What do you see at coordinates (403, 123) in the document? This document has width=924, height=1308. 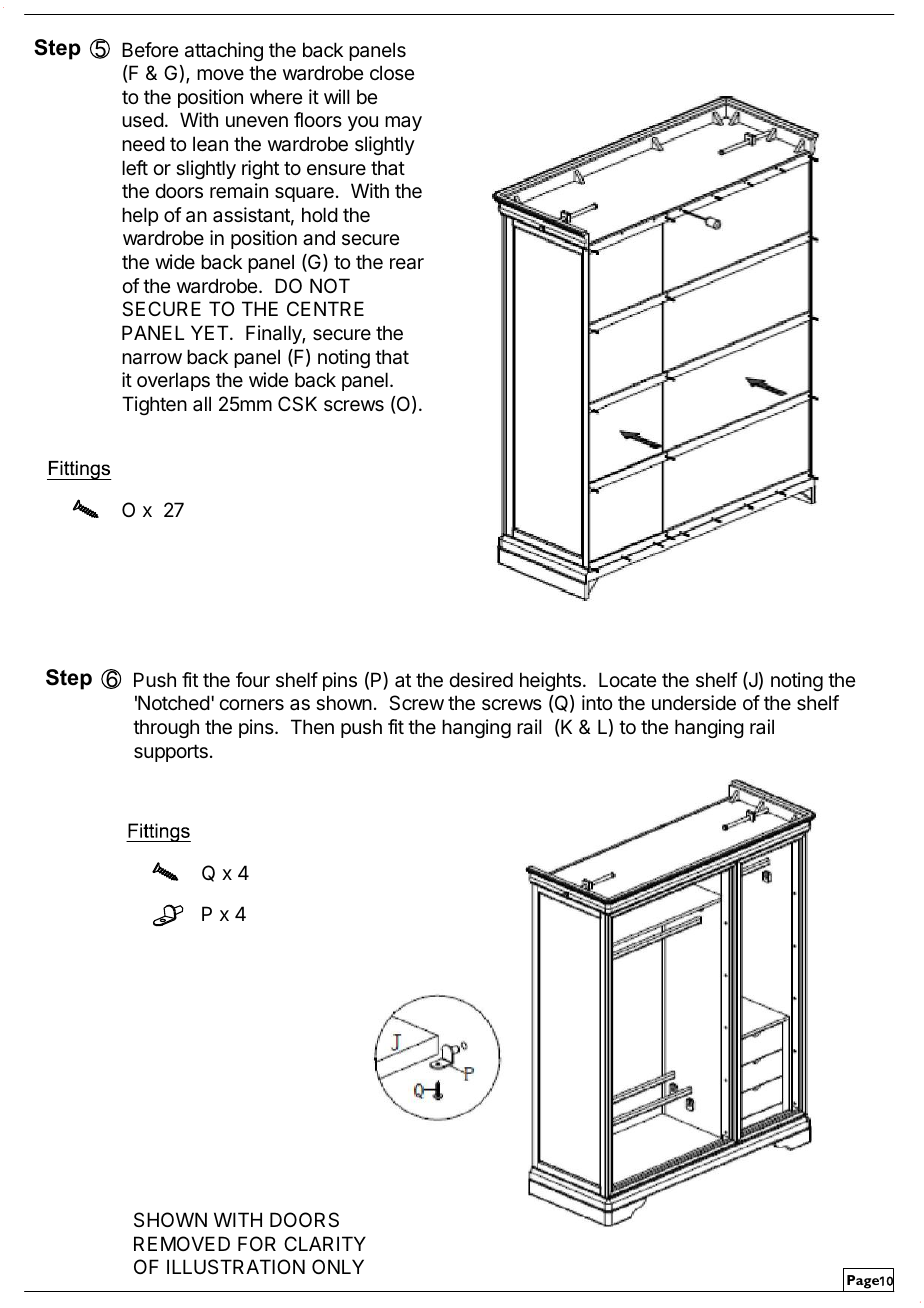 I see `may` at bounding box center [403, 123].
